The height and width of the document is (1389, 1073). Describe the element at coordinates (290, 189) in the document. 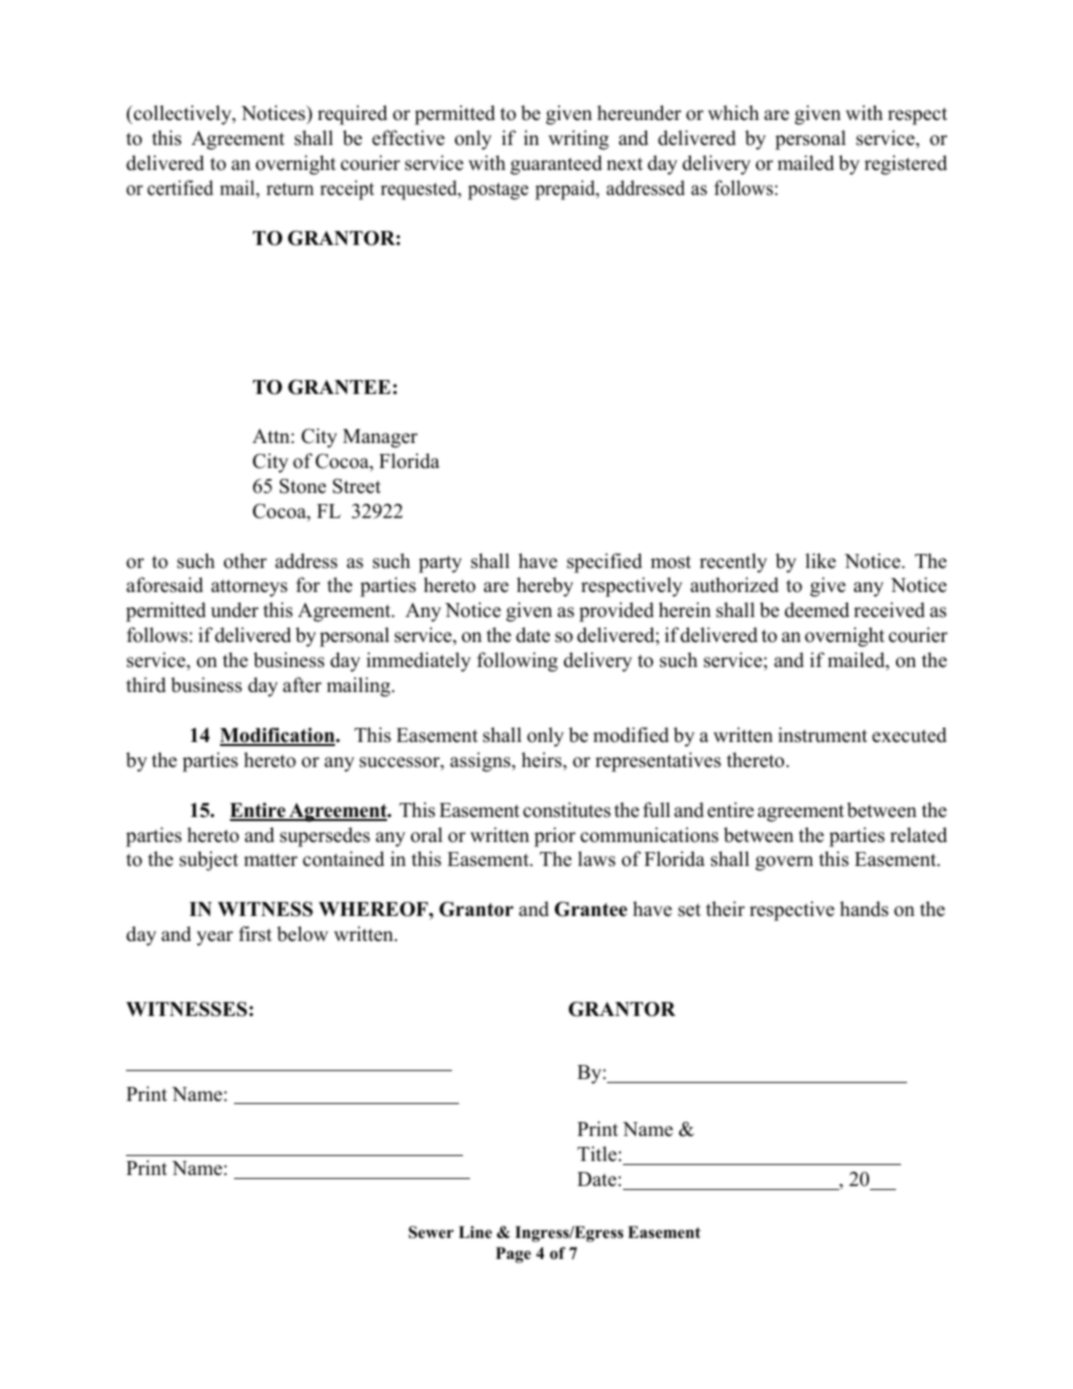

I see `return` at that location.
